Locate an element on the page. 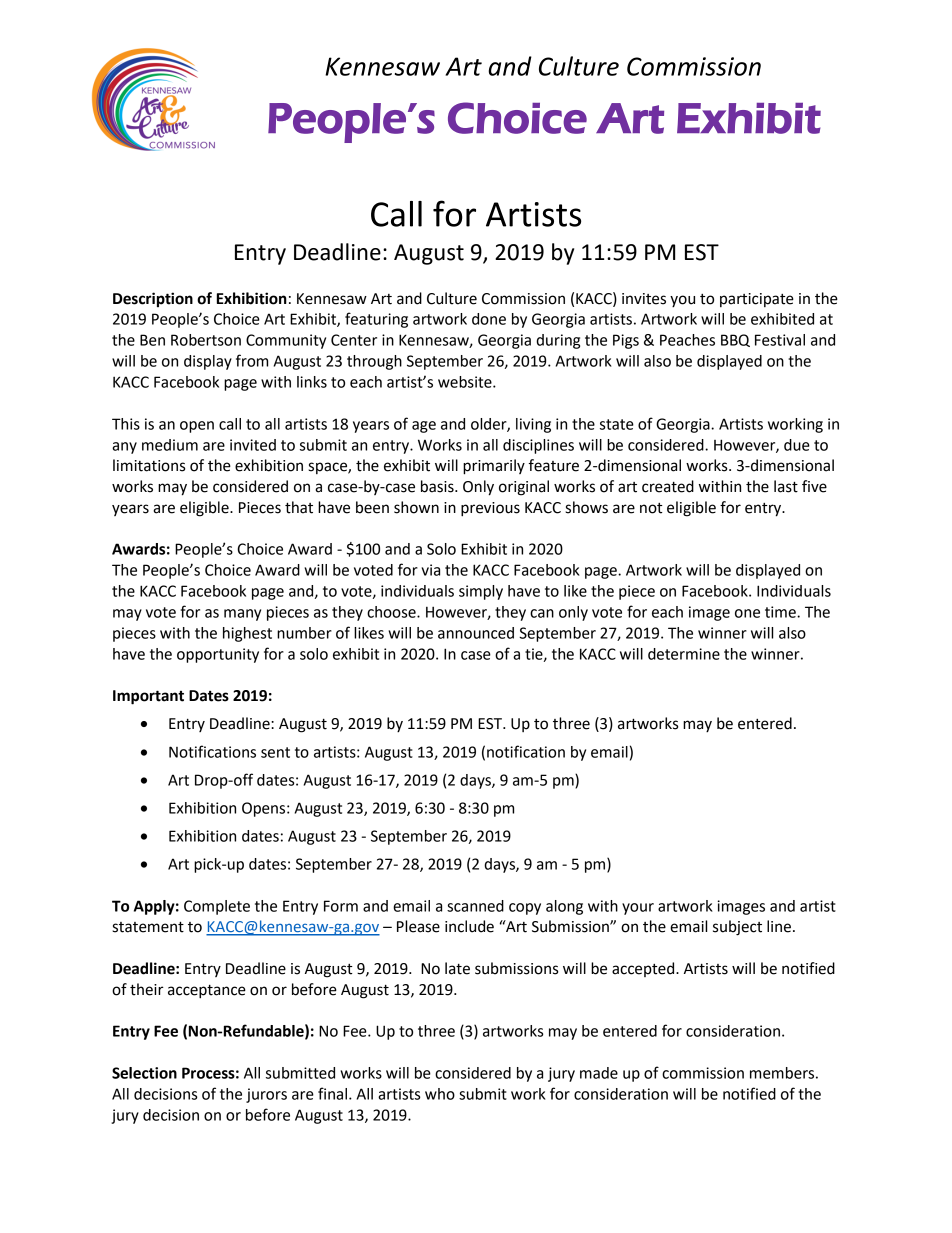 The width and height of the image is (952, 1233). Important is located at coordinates (148, 697).
